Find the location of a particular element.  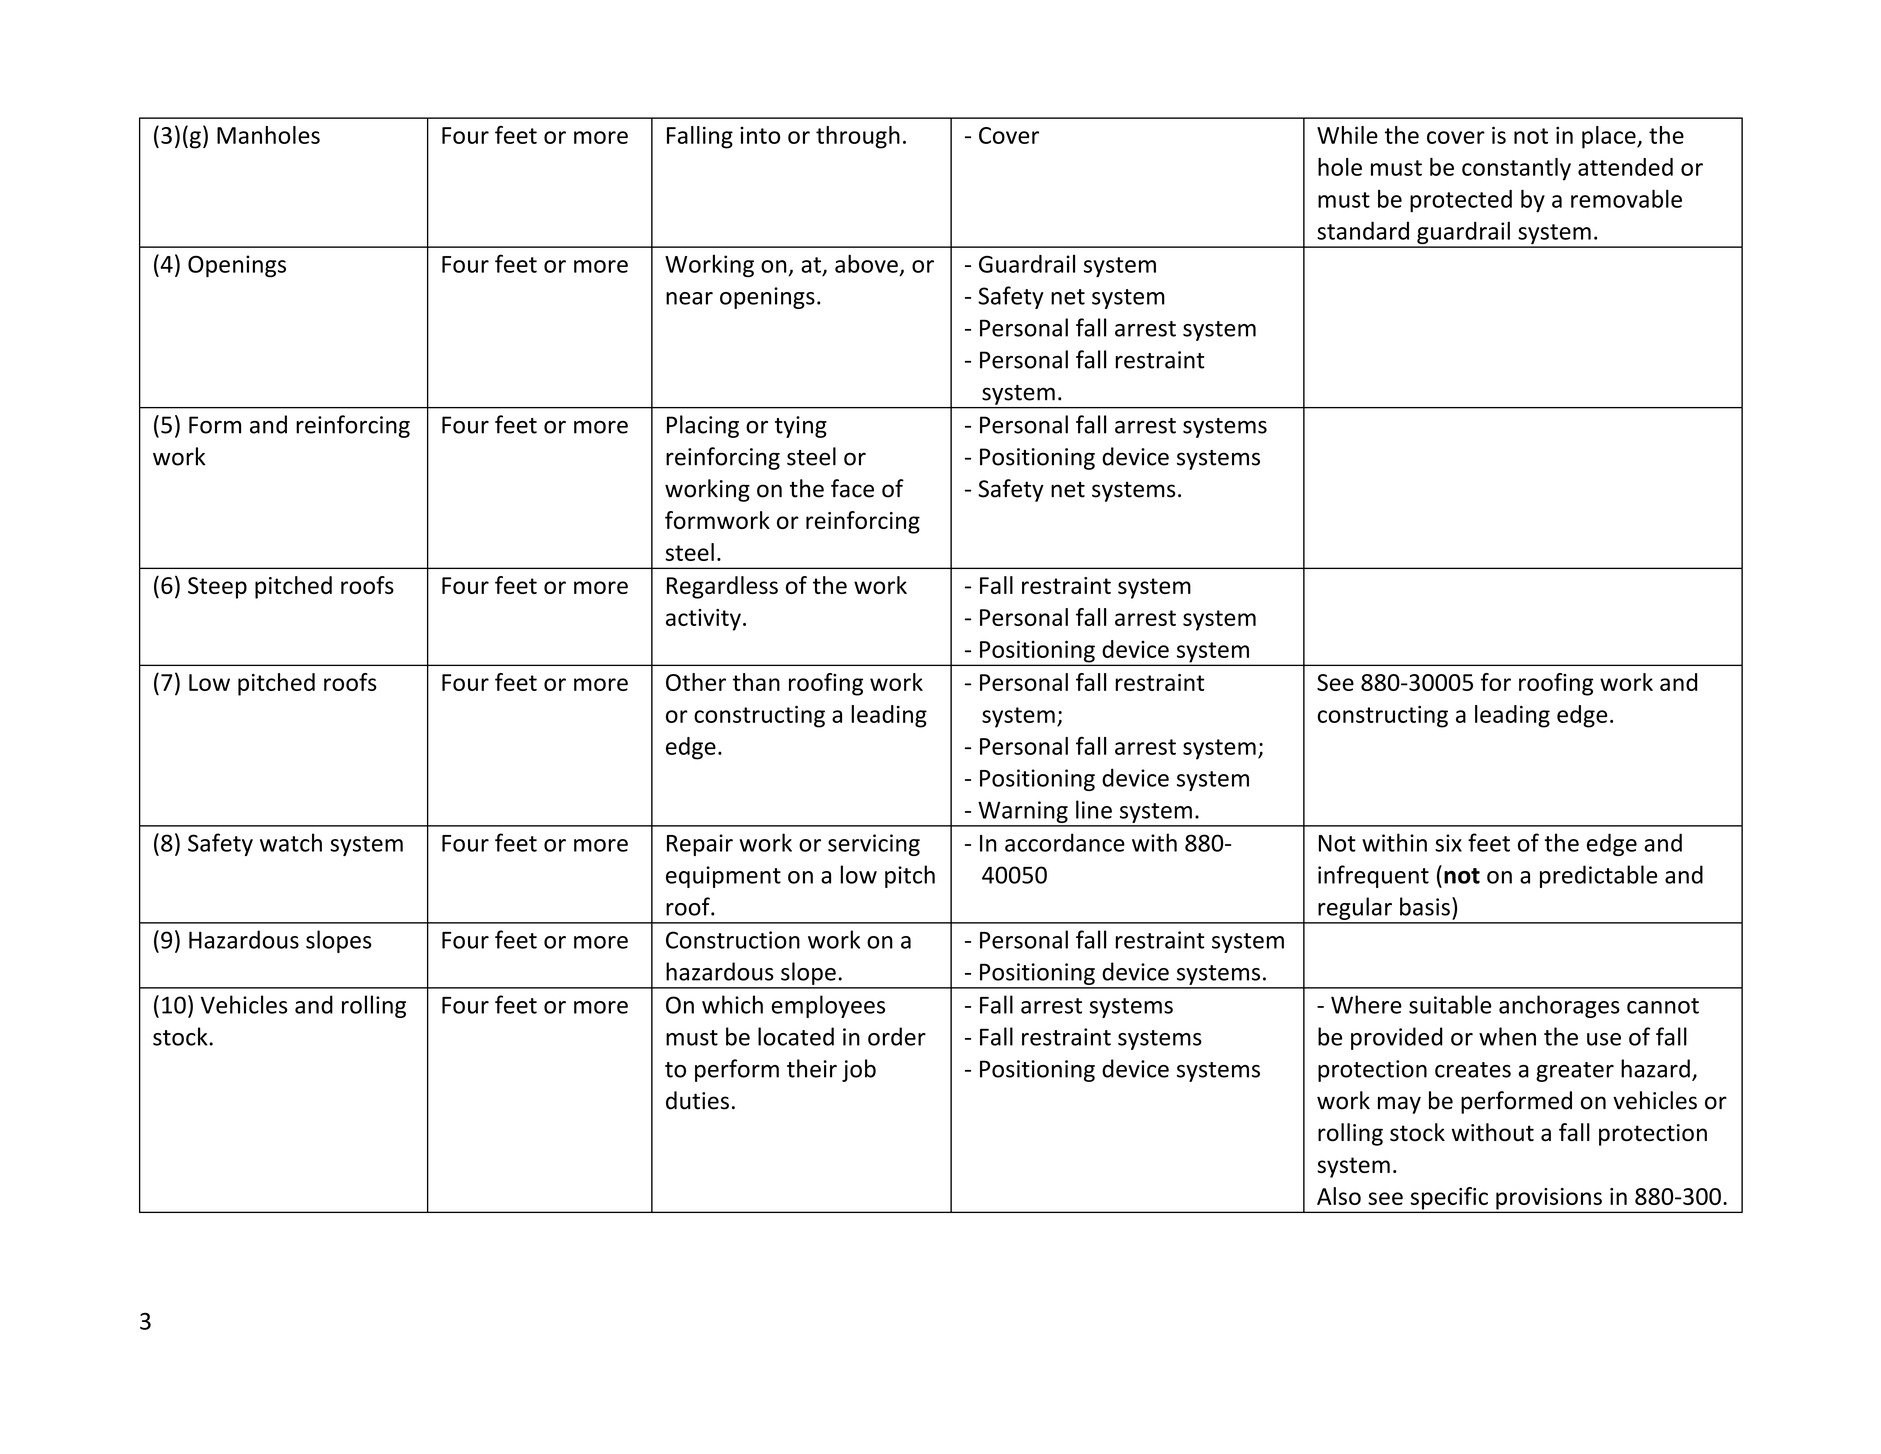

into is located at coordinates (760, 135).
